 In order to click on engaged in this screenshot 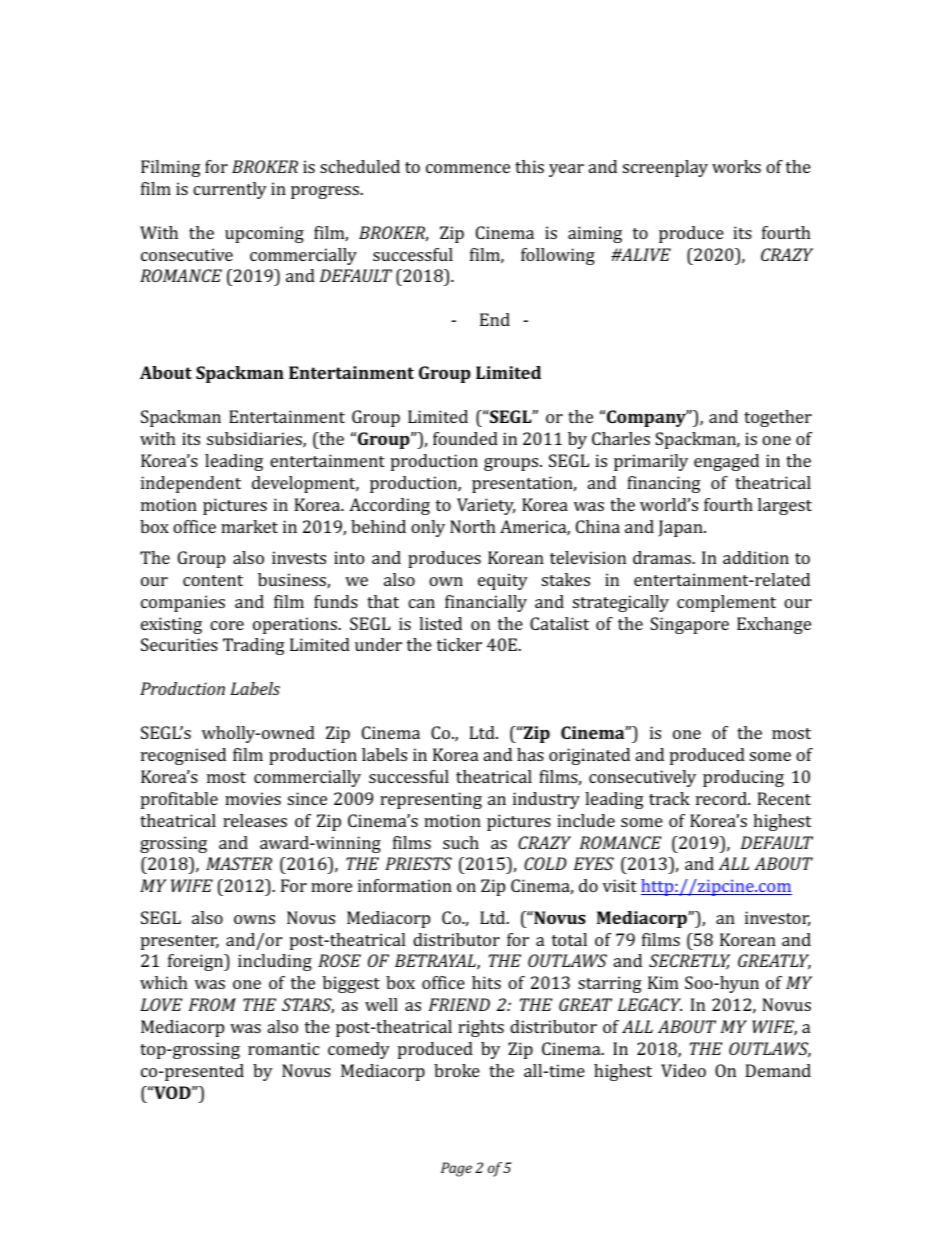, I will do `click(726, 462)`.
